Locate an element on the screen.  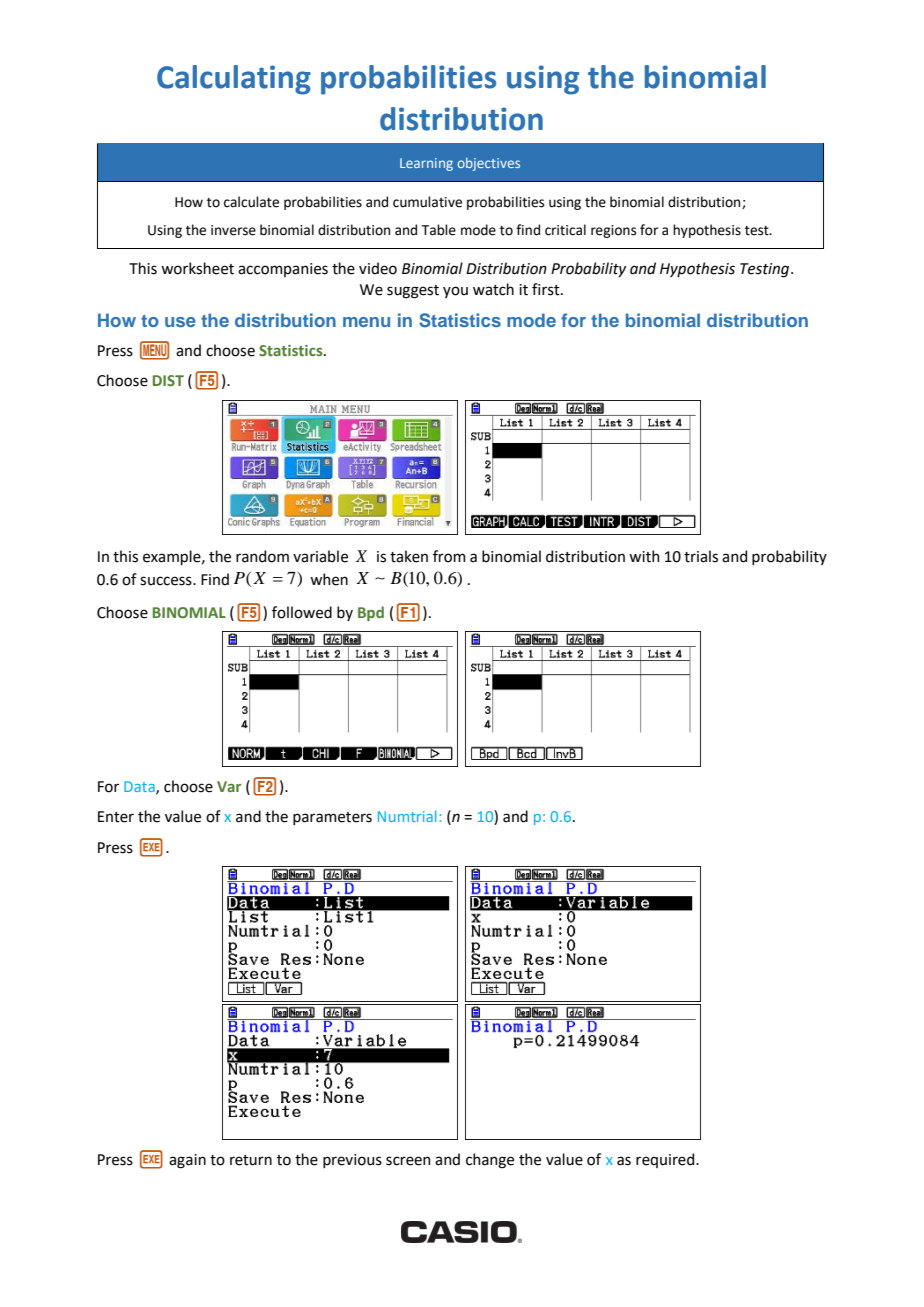
return is located at coordinates (251, 1160).
